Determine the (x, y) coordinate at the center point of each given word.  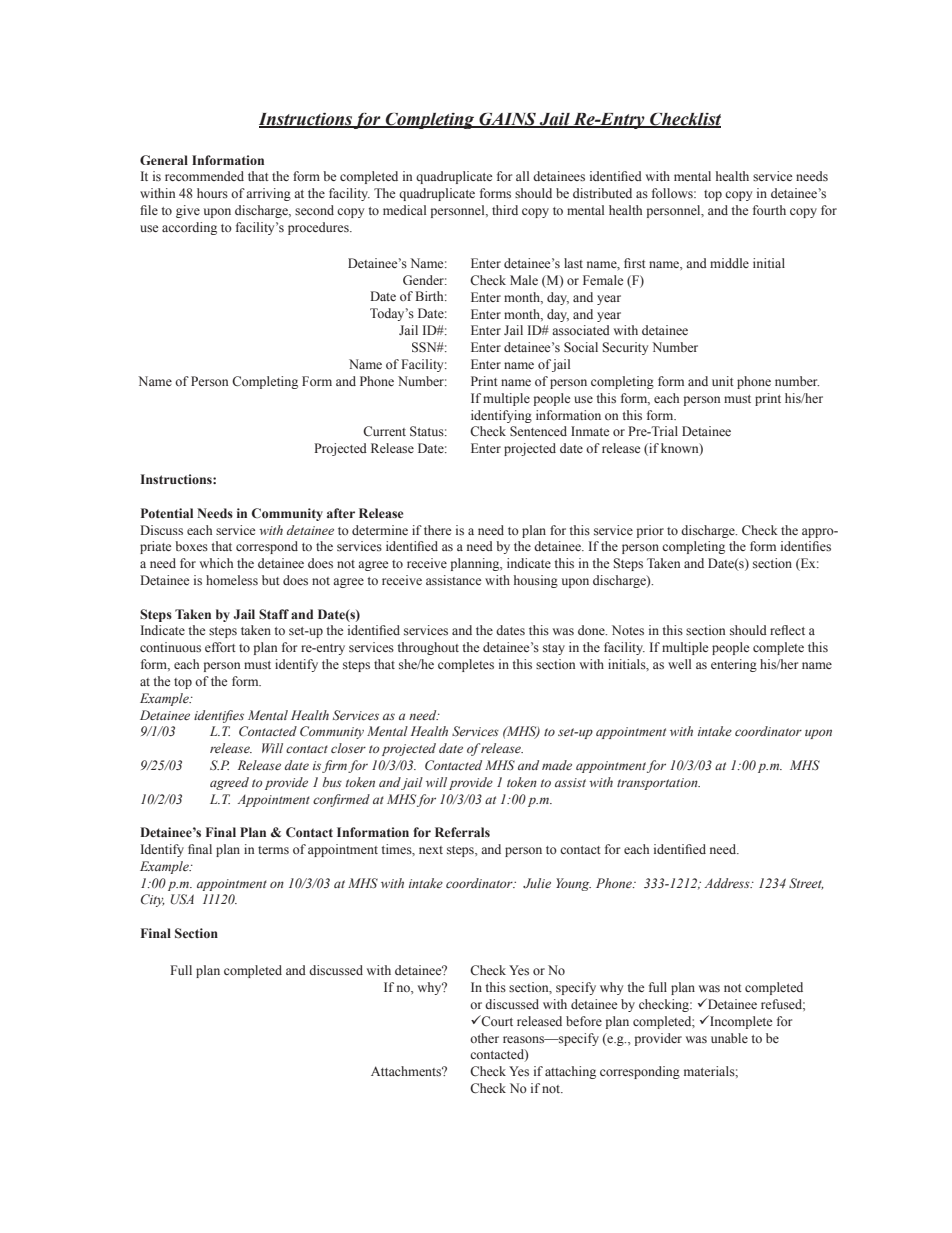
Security (625, 348)
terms (273, 850)
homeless (232, 580)
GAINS (508, 120)
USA (182, 899)
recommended (204, 176)
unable (729, 1038)
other (484, 1038)
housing (536, 581)
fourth (769, 210)
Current (384, 431)
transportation (658, 784)
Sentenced (538, 431)
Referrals (462, 832)
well (679, 664)
